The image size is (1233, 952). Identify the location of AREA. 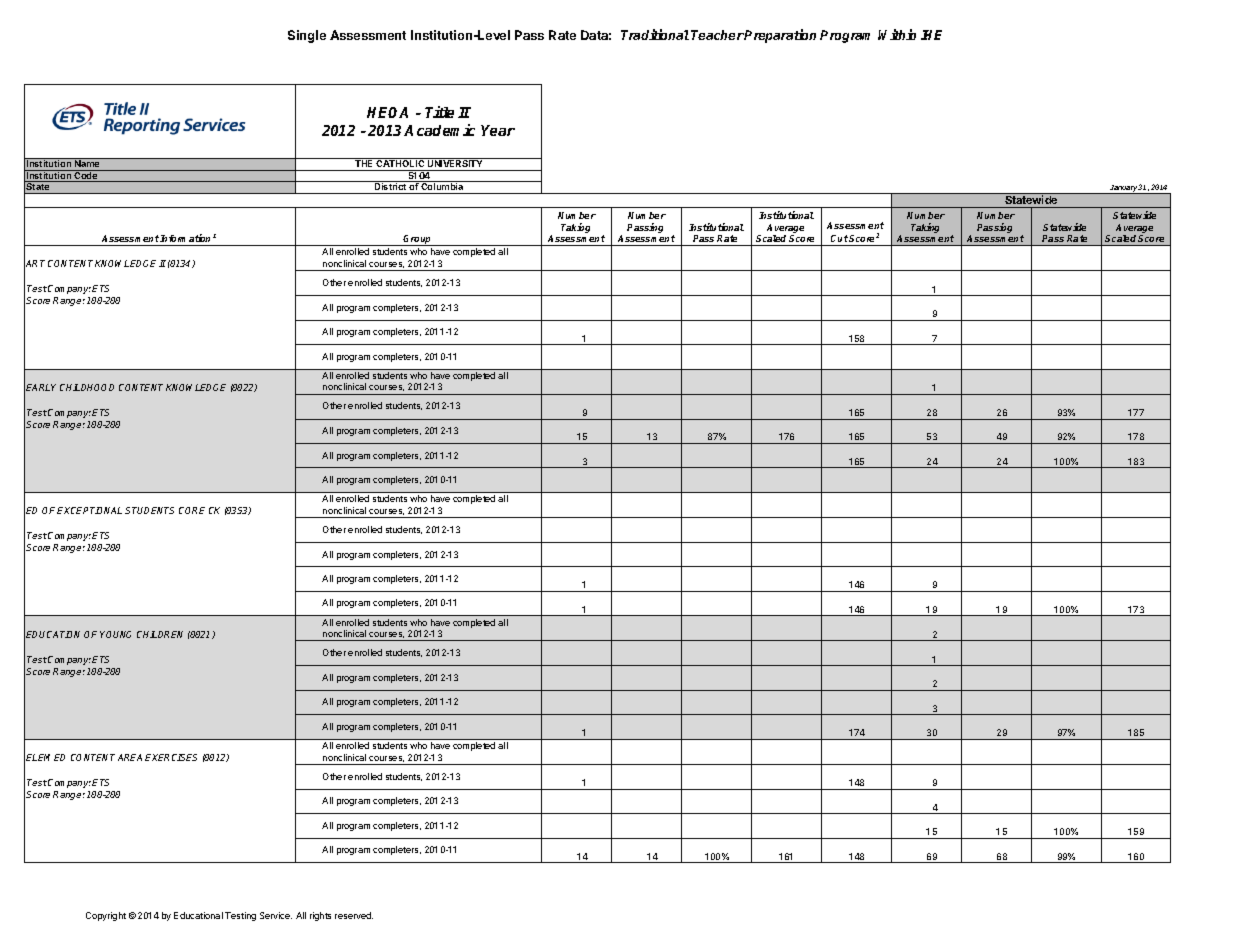
(130, 757).
